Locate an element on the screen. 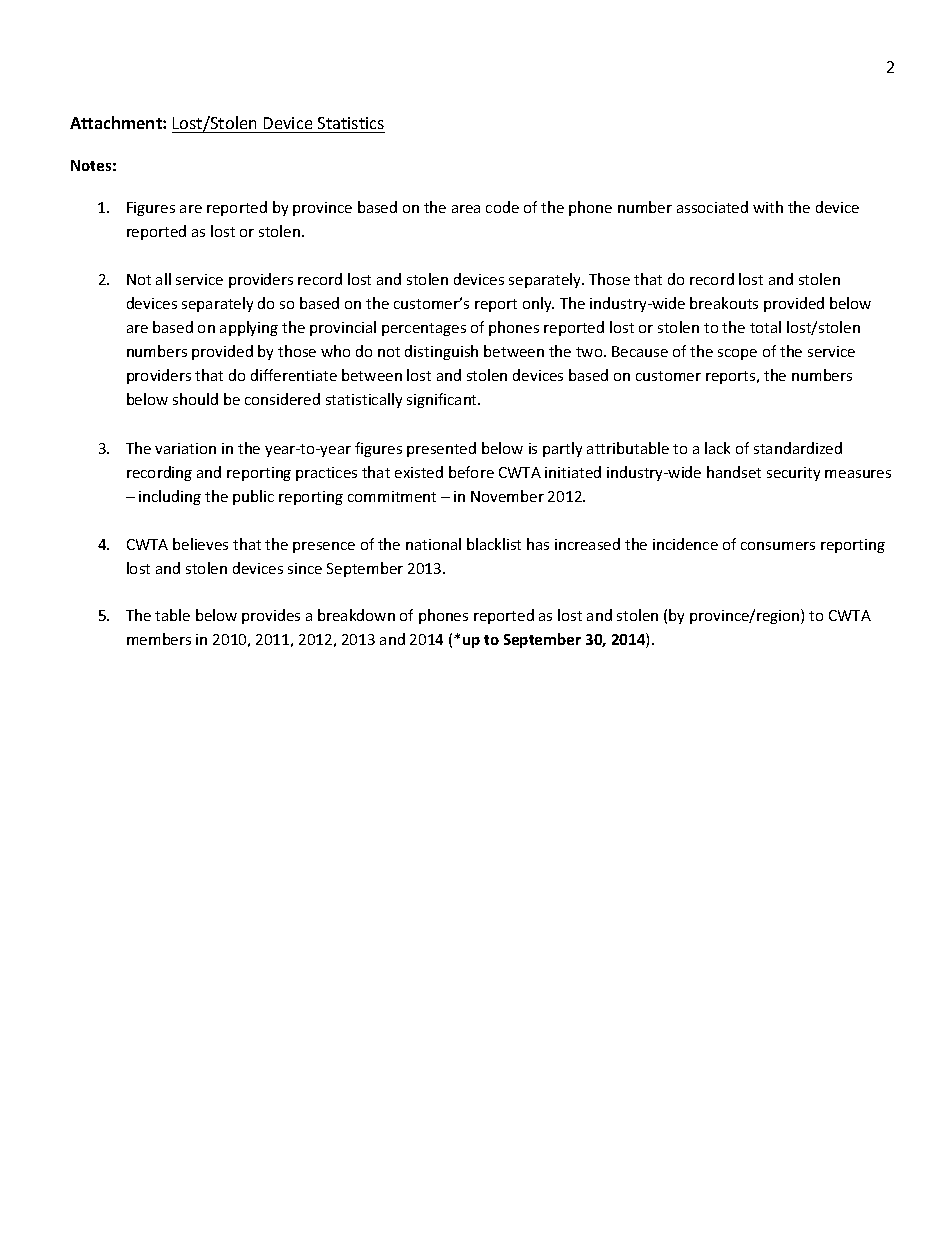 This screenshot has height=1233, width=952. breakouts is located at coordinates (724, 303).
